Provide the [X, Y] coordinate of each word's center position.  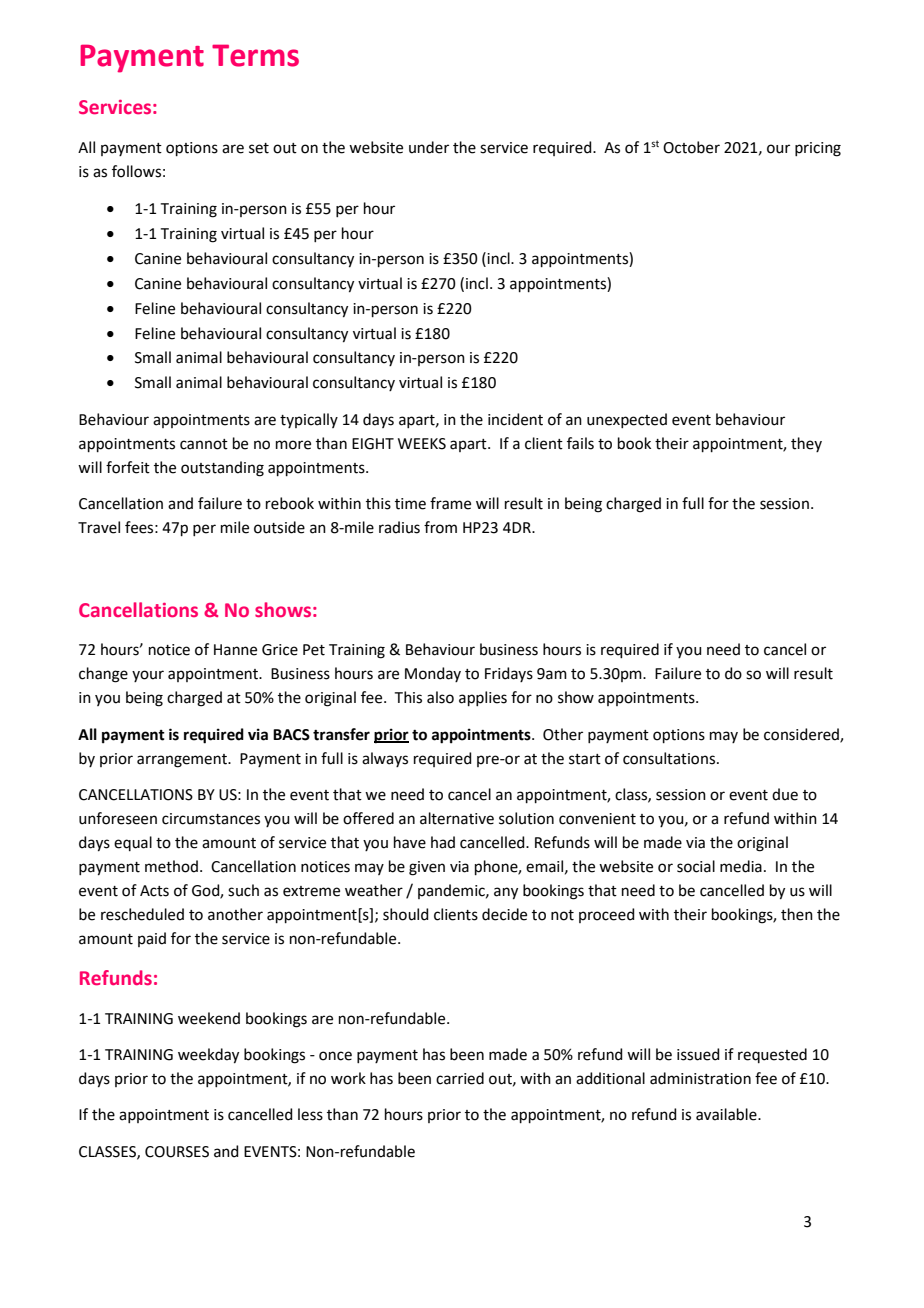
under [429, 147]
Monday [433, 674]
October [691, 147]
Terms [255, 55]
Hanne [235, 650]
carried [460, 1078]
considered [802, 735]
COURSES [177, 1152]
